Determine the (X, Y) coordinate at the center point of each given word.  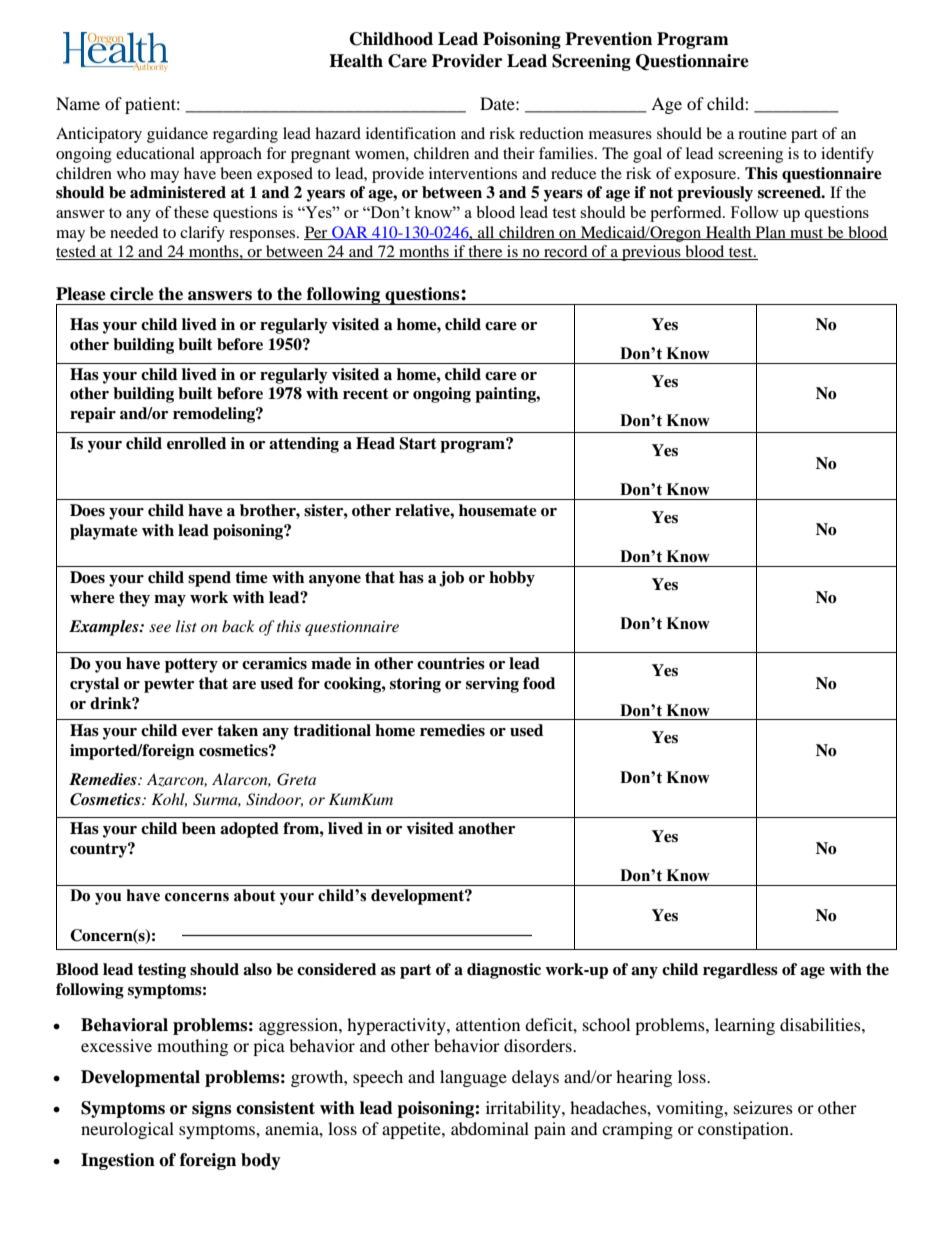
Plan (770, 233)
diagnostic (504, 971)
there (485, 252)
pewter (169, 685)
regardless (740, 971)
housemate (498, 510)
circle (132, 294)
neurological (127, 1130)
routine (762, 133)
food (539, 683)
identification (411, 133)
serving (492, 685)
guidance (177, 135)
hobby (512, 579)
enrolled (196, 443)
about (255, 895)
